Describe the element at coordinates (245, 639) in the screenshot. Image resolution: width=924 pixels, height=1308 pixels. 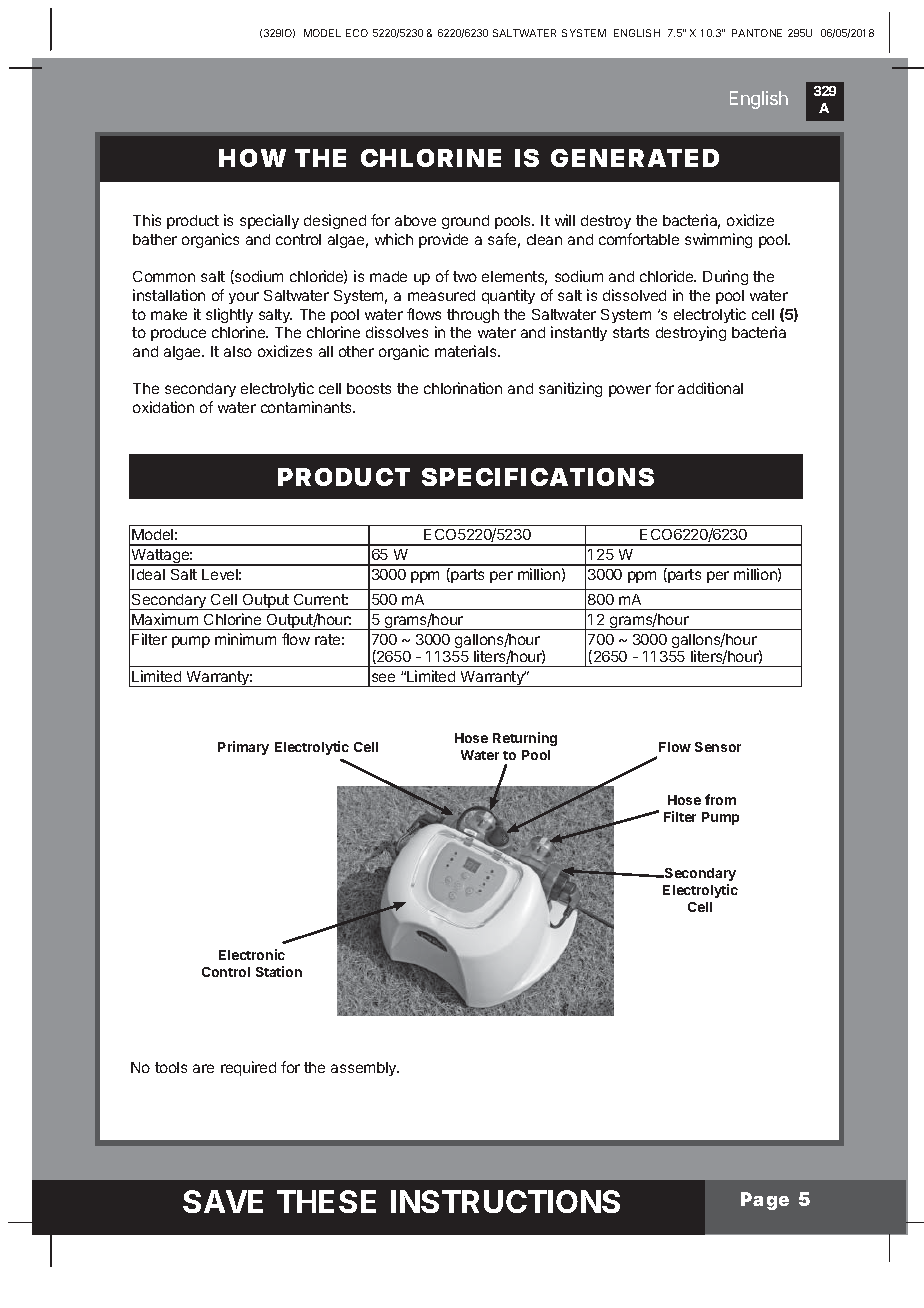
I see `minimum` at that location.
